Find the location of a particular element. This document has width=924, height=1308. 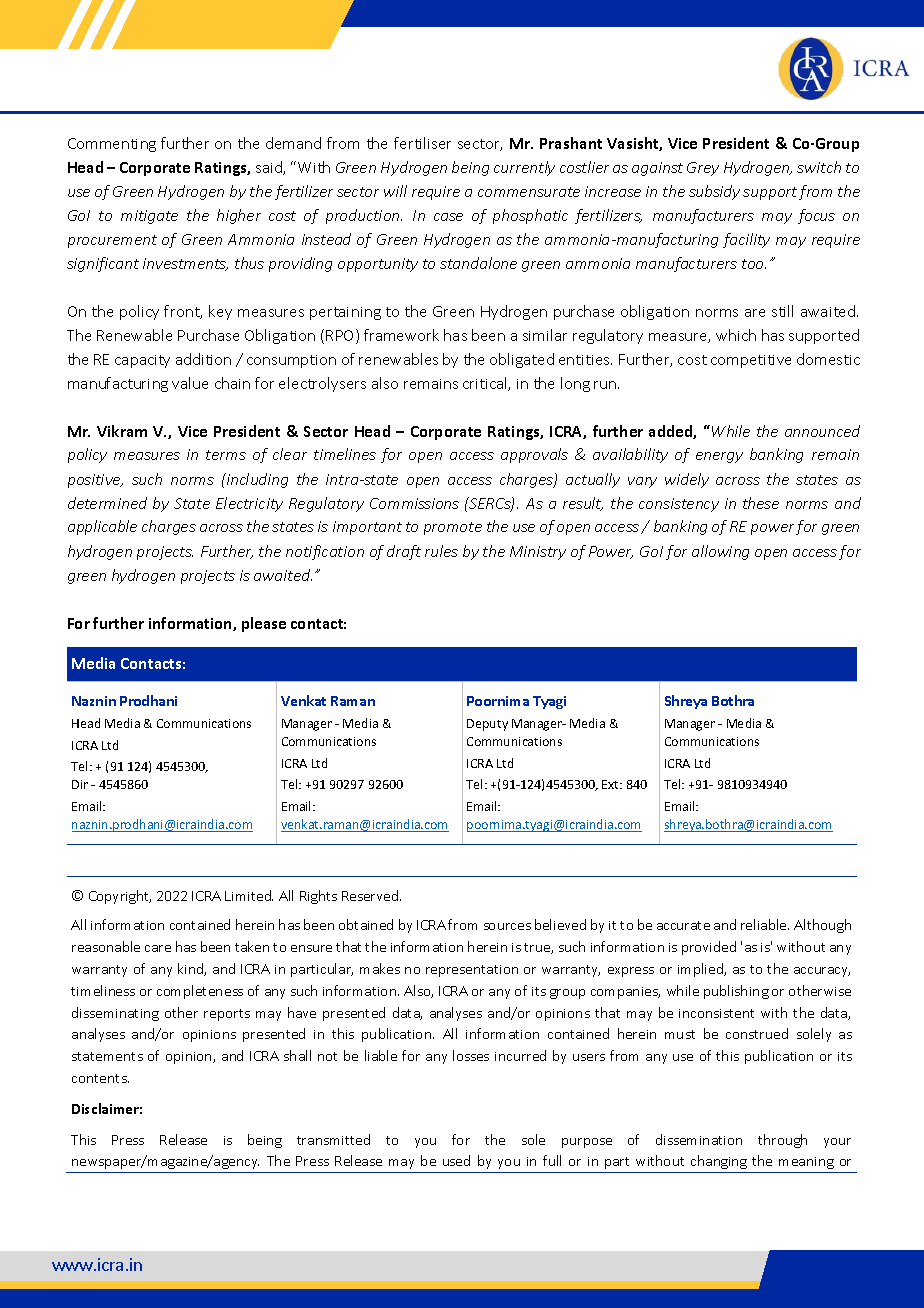

energy is located at coordinates (719, 457).
